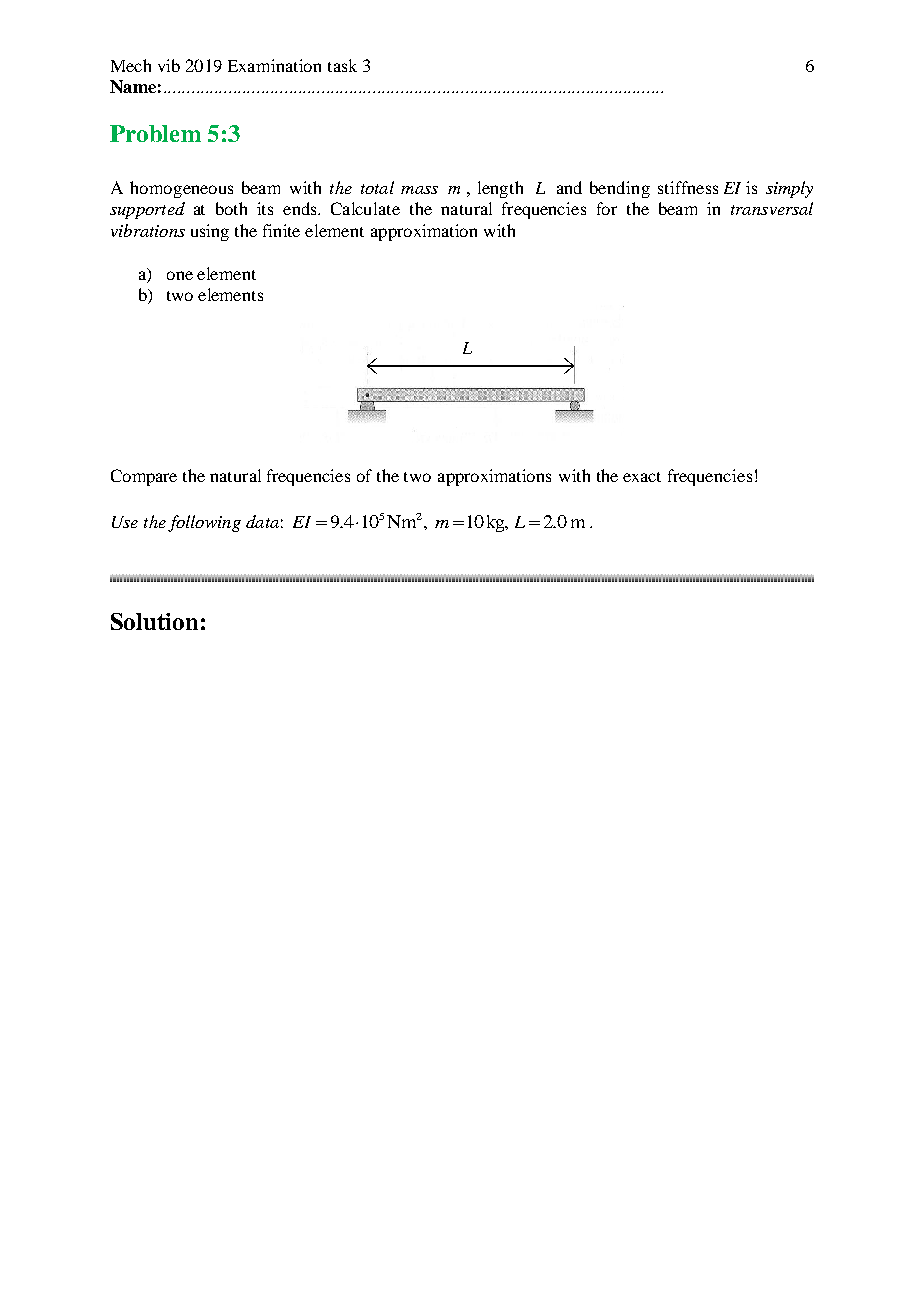 The width and height of the screenshot is (924, 1308). What do you see at coordinates (154, 621) in the screenshot?
I see `Solution` at bounding box center [154, 621].
